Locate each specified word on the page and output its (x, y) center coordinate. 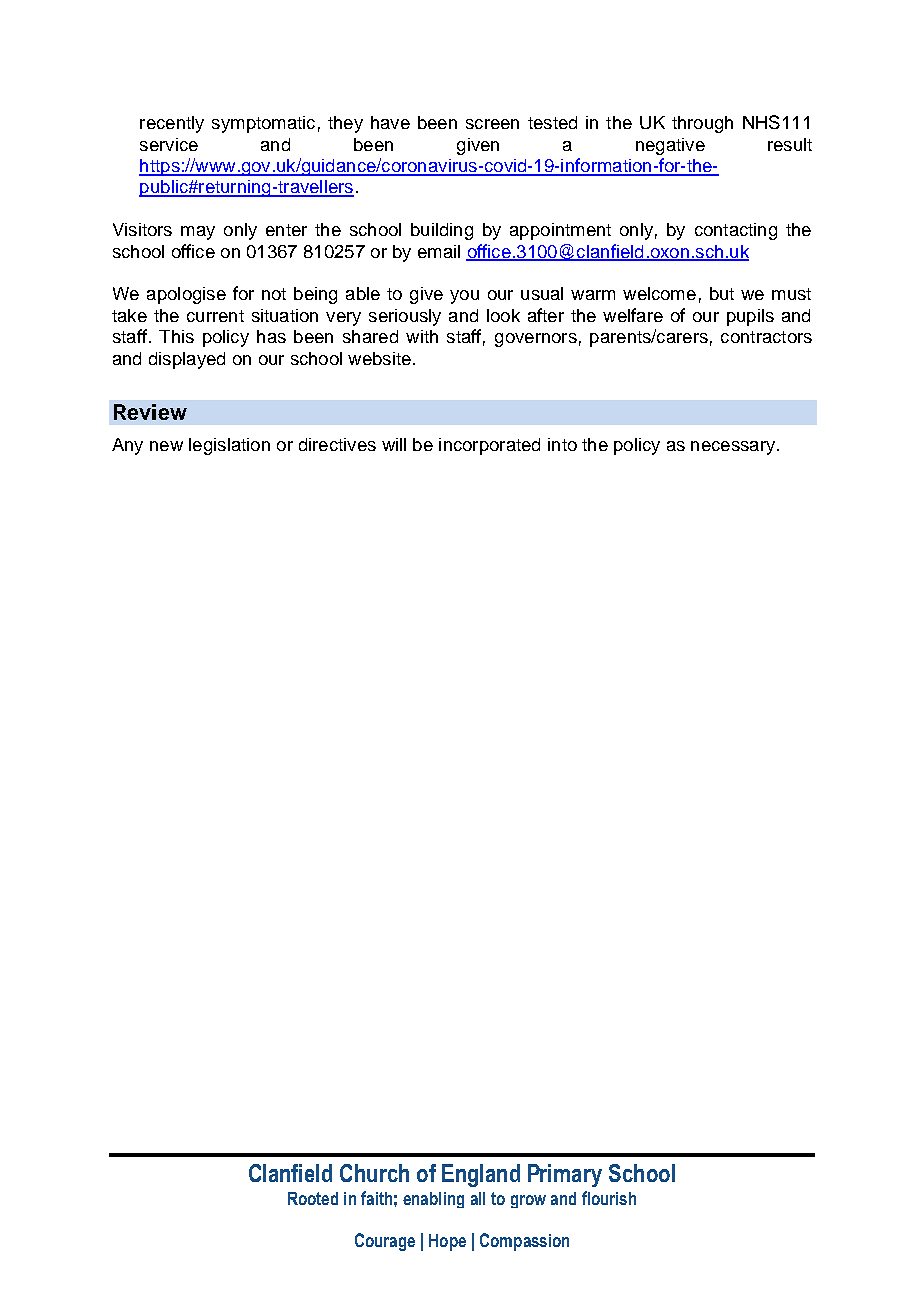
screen (492, 124)
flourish (609, 1198)
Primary (565, 1175)
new (166, 446)
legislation (229, 446)
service (169, 144)
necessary (734, 448)
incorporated (489, 446)
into (562, 444)
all (478, 1198)
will (394, 444)
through (702, 124)
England (481, 1175)
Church (374, 1173)
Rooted (313, 1198)
